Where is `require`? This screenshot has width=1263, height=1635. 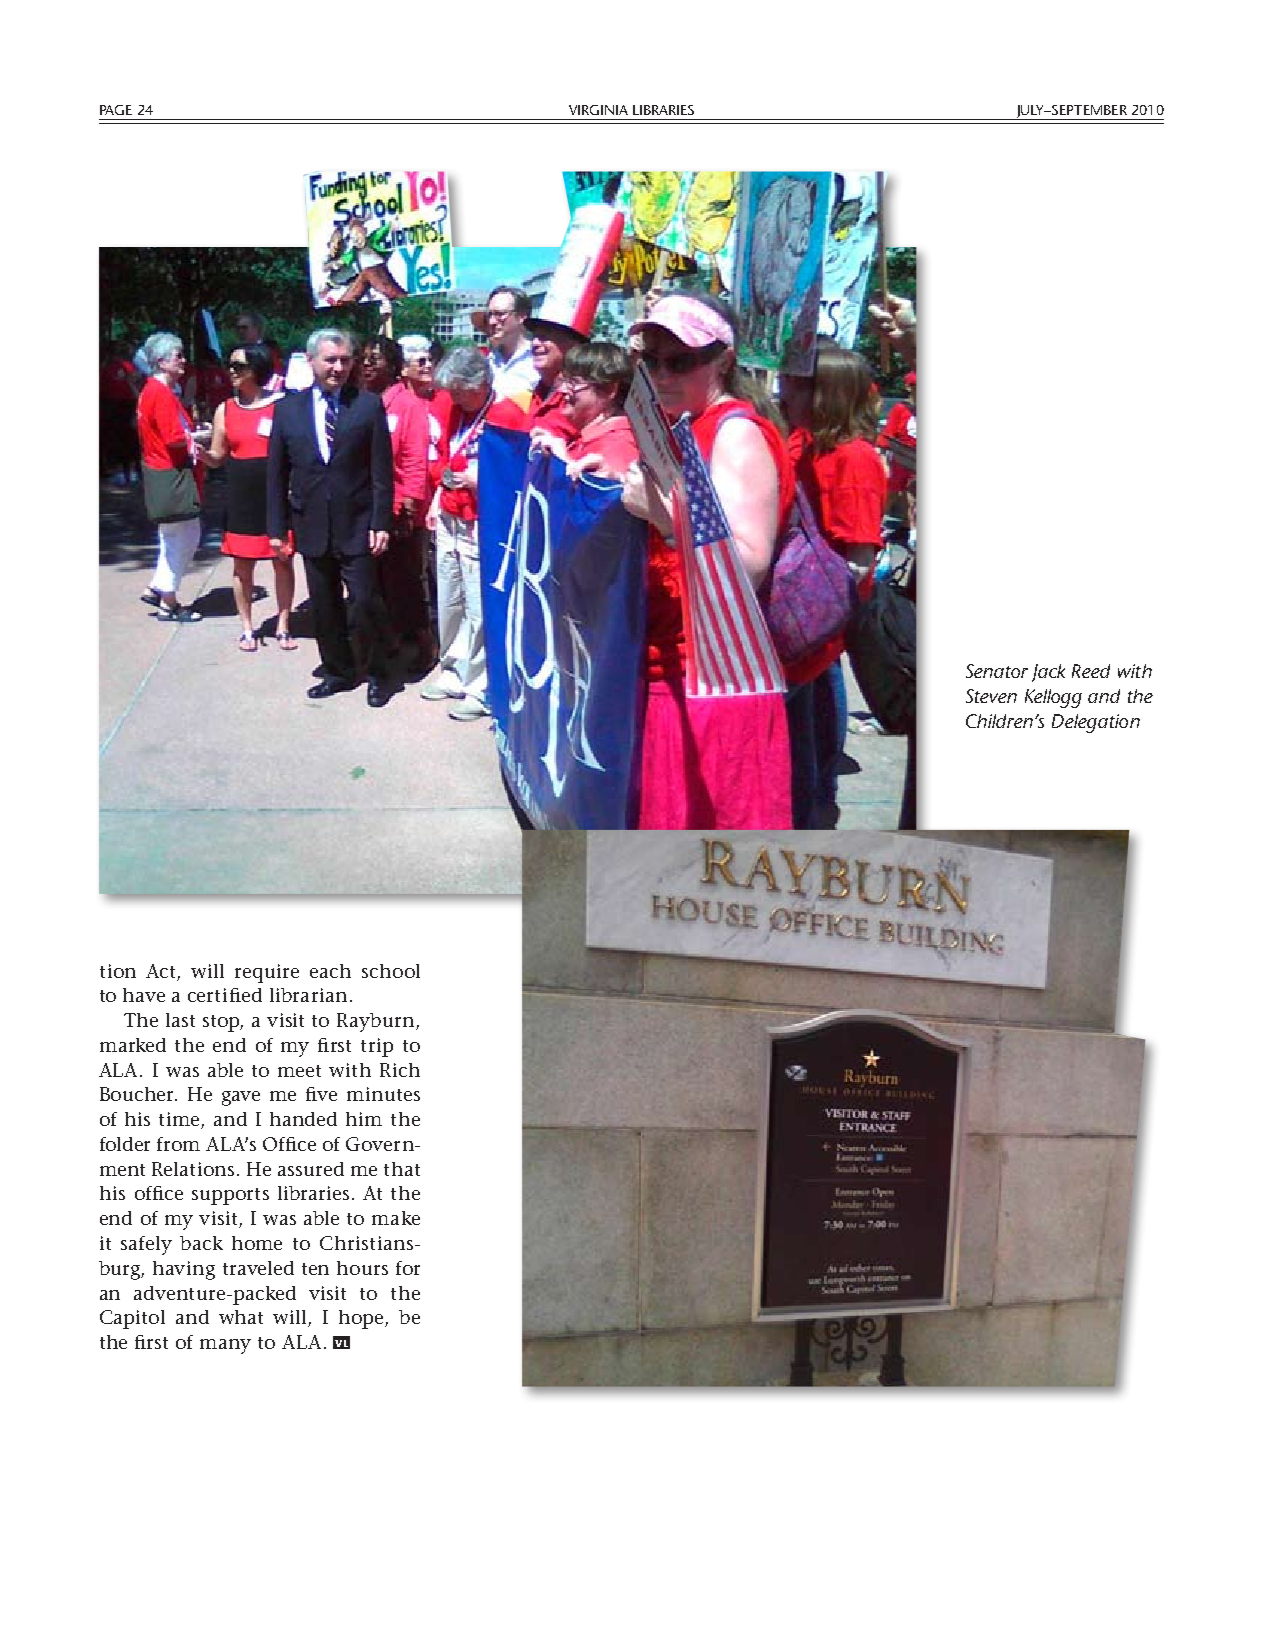
require is located at coordinates (267, 973).
